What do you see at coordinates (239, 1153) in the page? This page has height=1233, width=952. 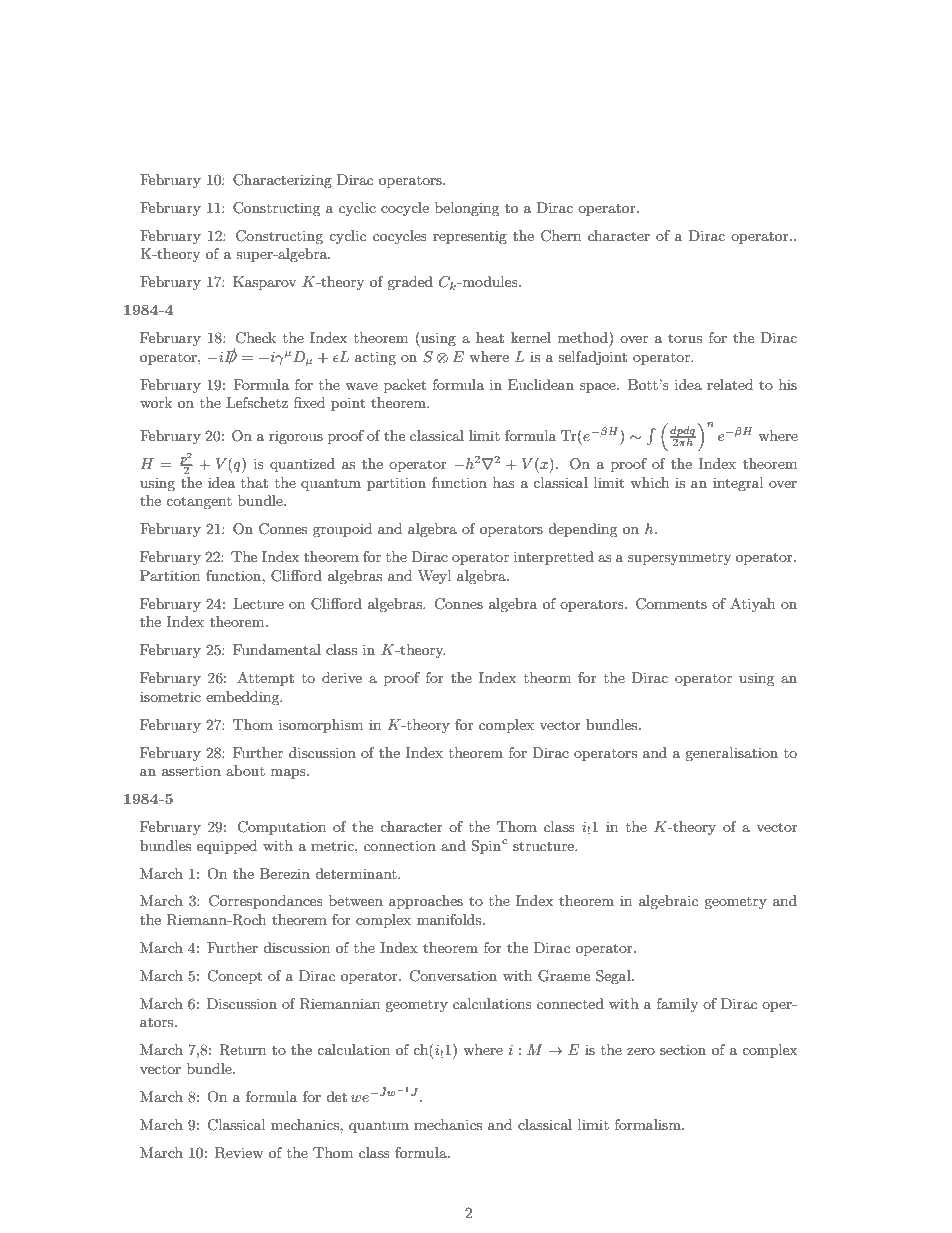 I see `Review` at bounding box center [239, 1153].
